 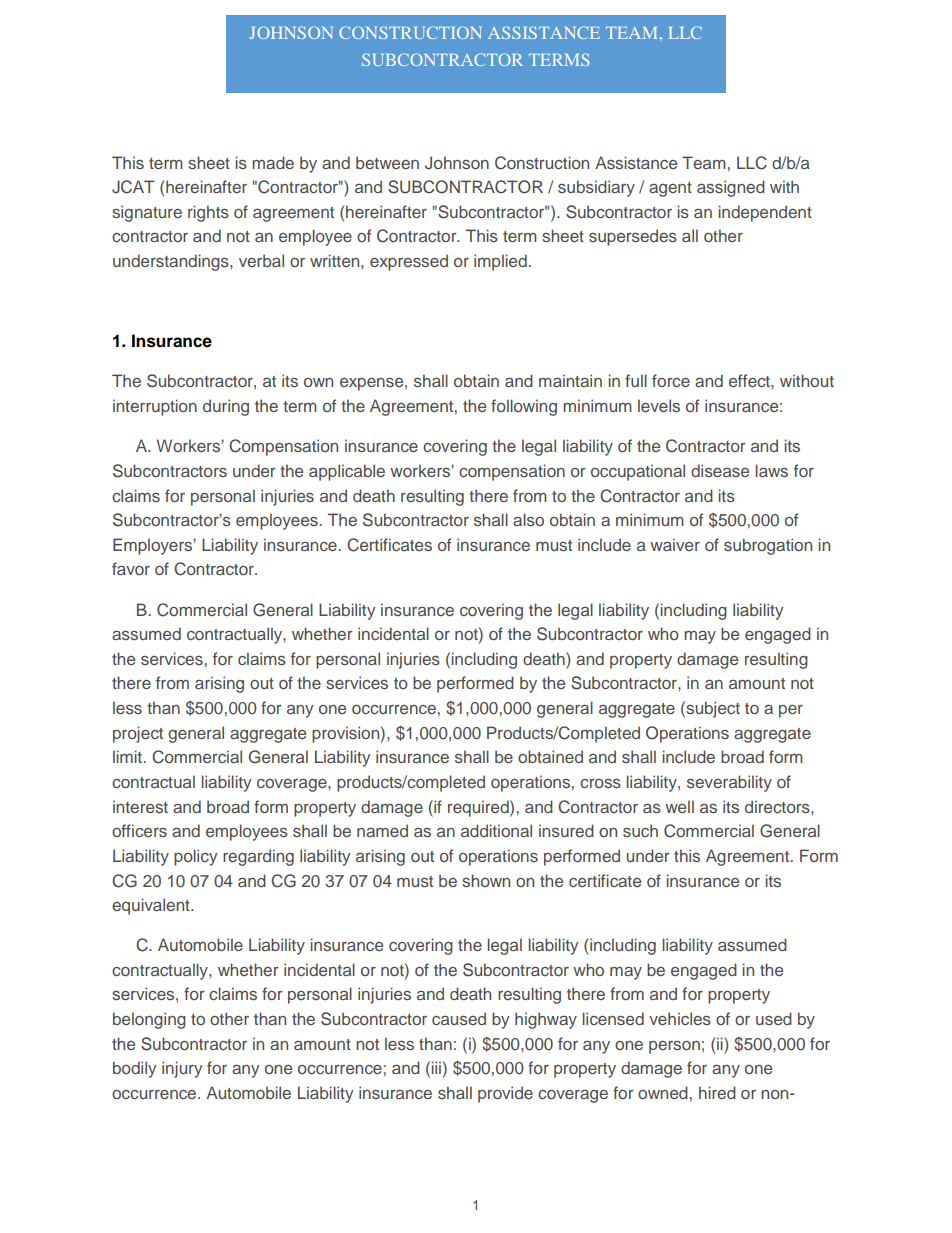 I want to click on during, so click(x=226, y=407).
